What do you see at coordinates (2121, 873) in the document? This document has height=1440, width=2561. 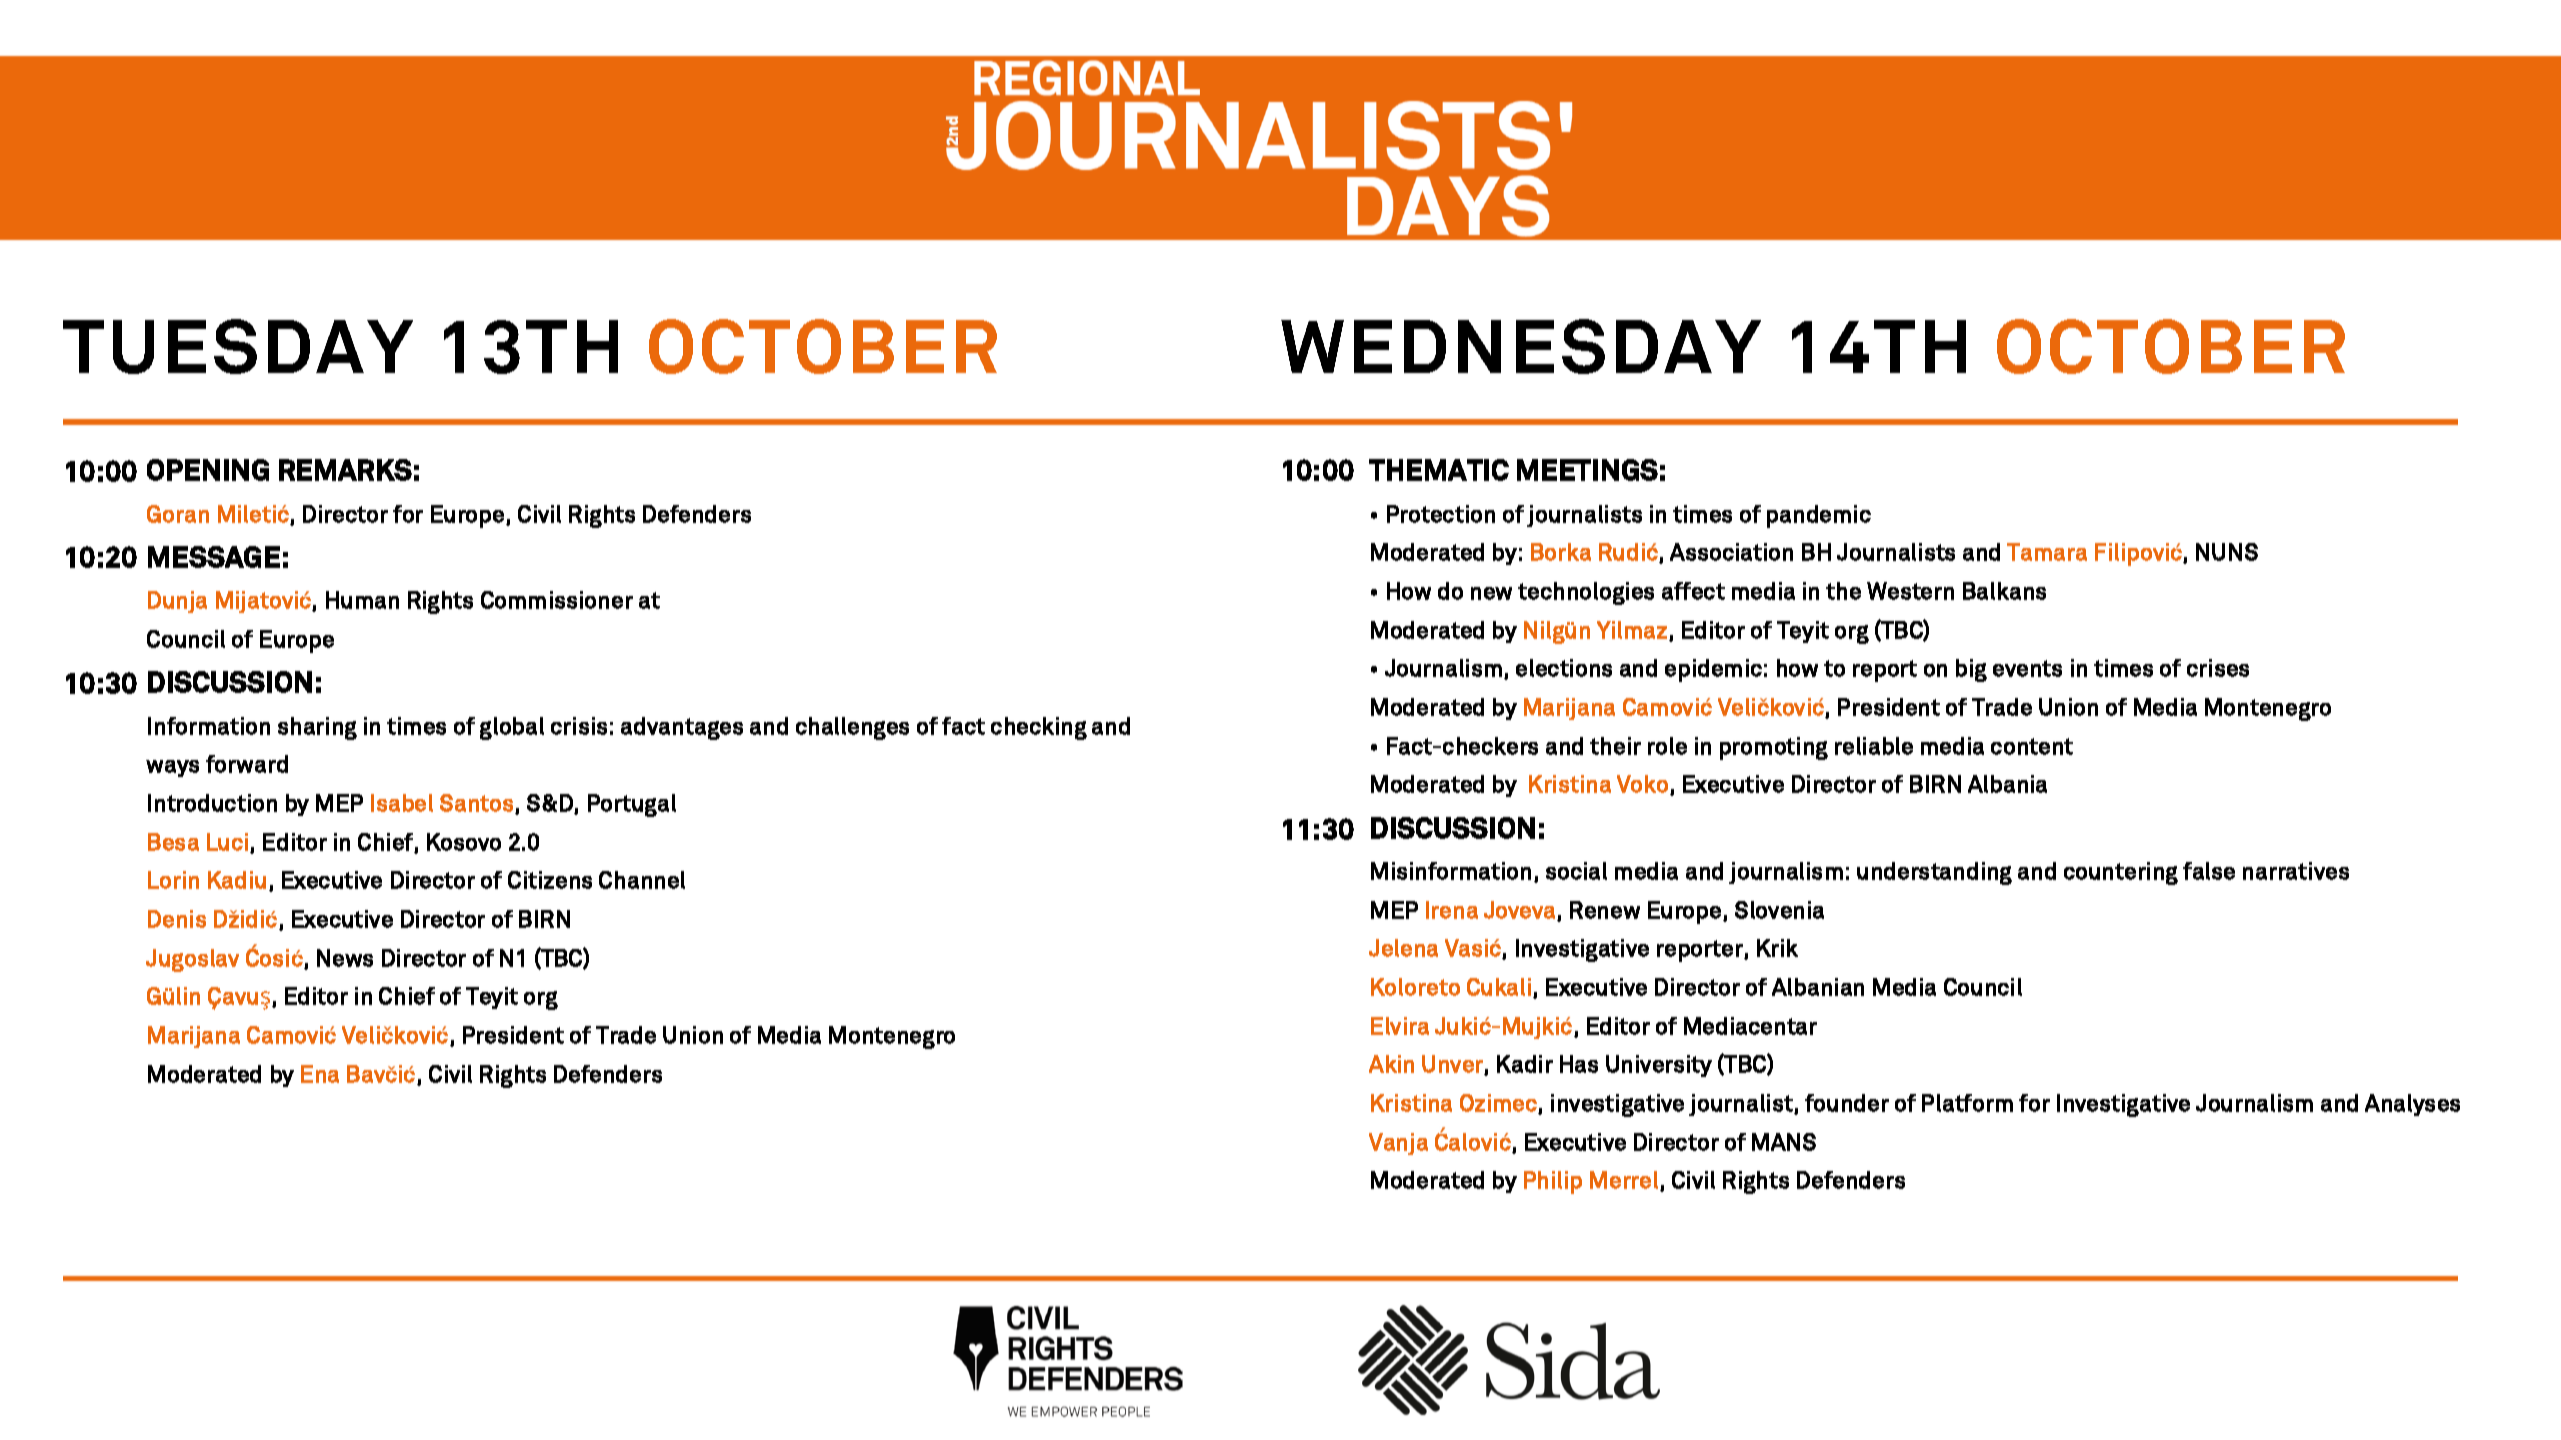 I see `countering` at bounding box center [2121, 873].
